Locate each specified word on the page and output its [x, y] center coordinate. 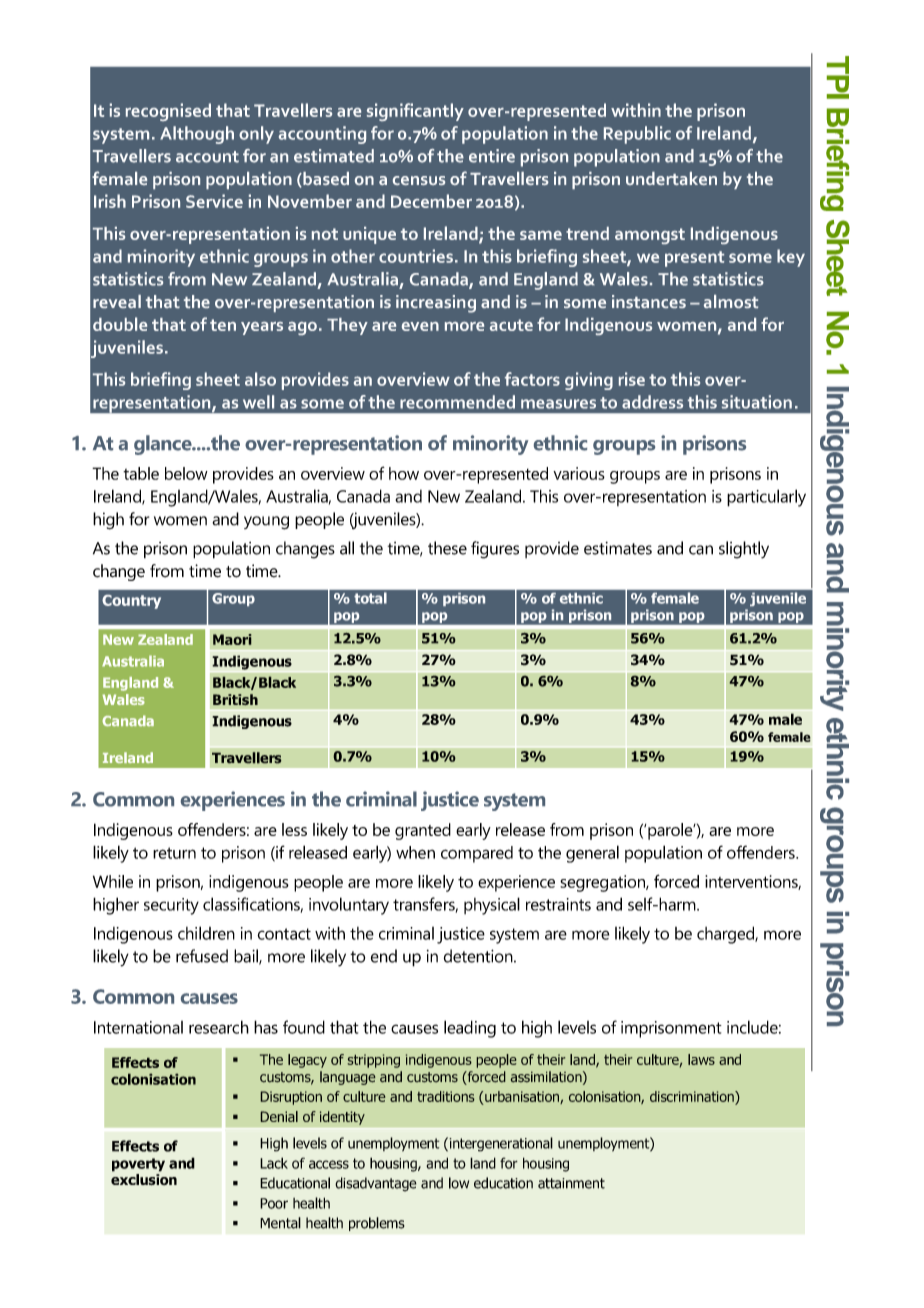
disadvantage [376, 1184]
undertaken [671, 178]
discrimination [693, 1096]
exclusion [144, 1179]
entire [492, 156]
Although [197, 135]
